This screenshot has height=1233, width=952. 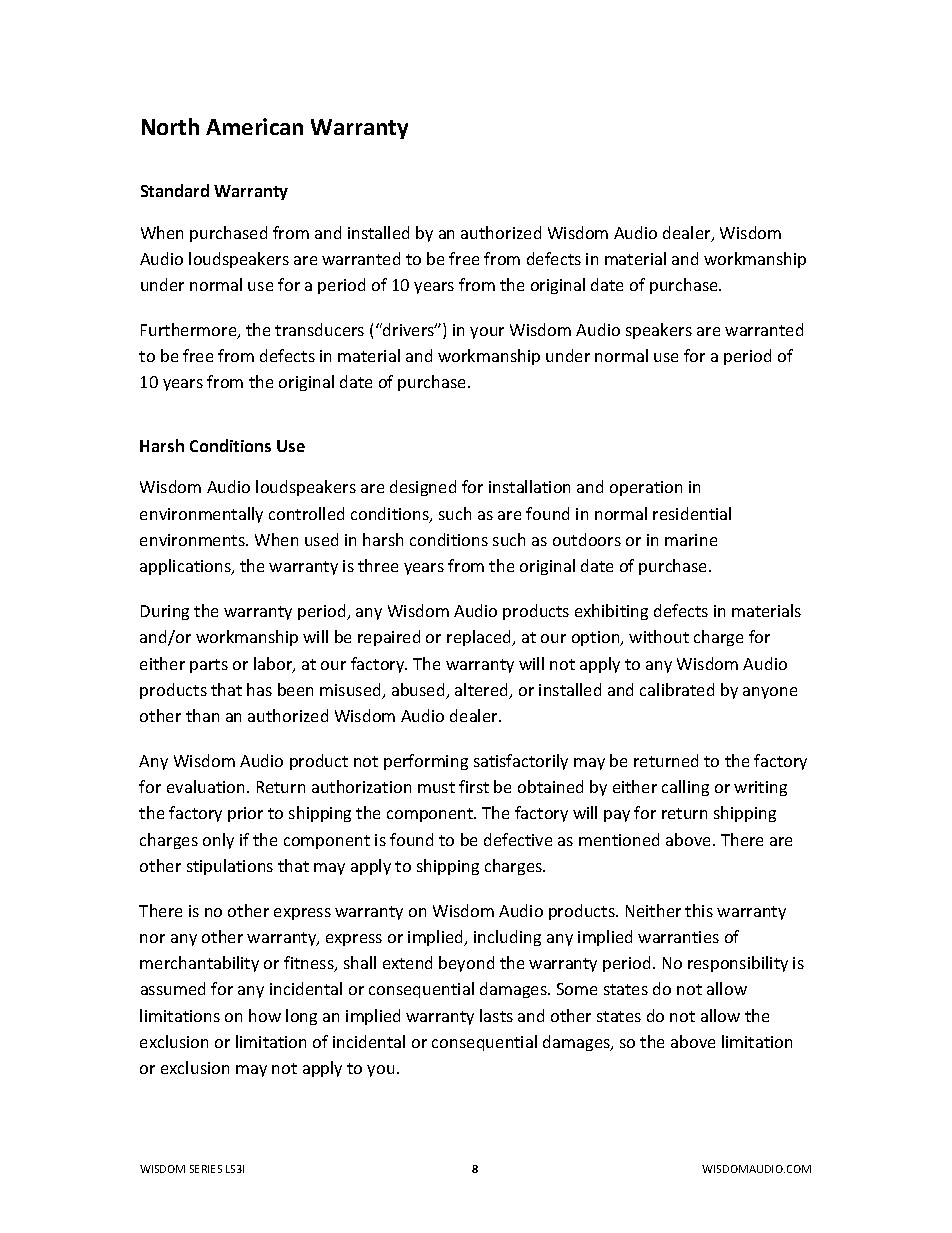 I want to click on stipulations, so click(x=230, y=867).
